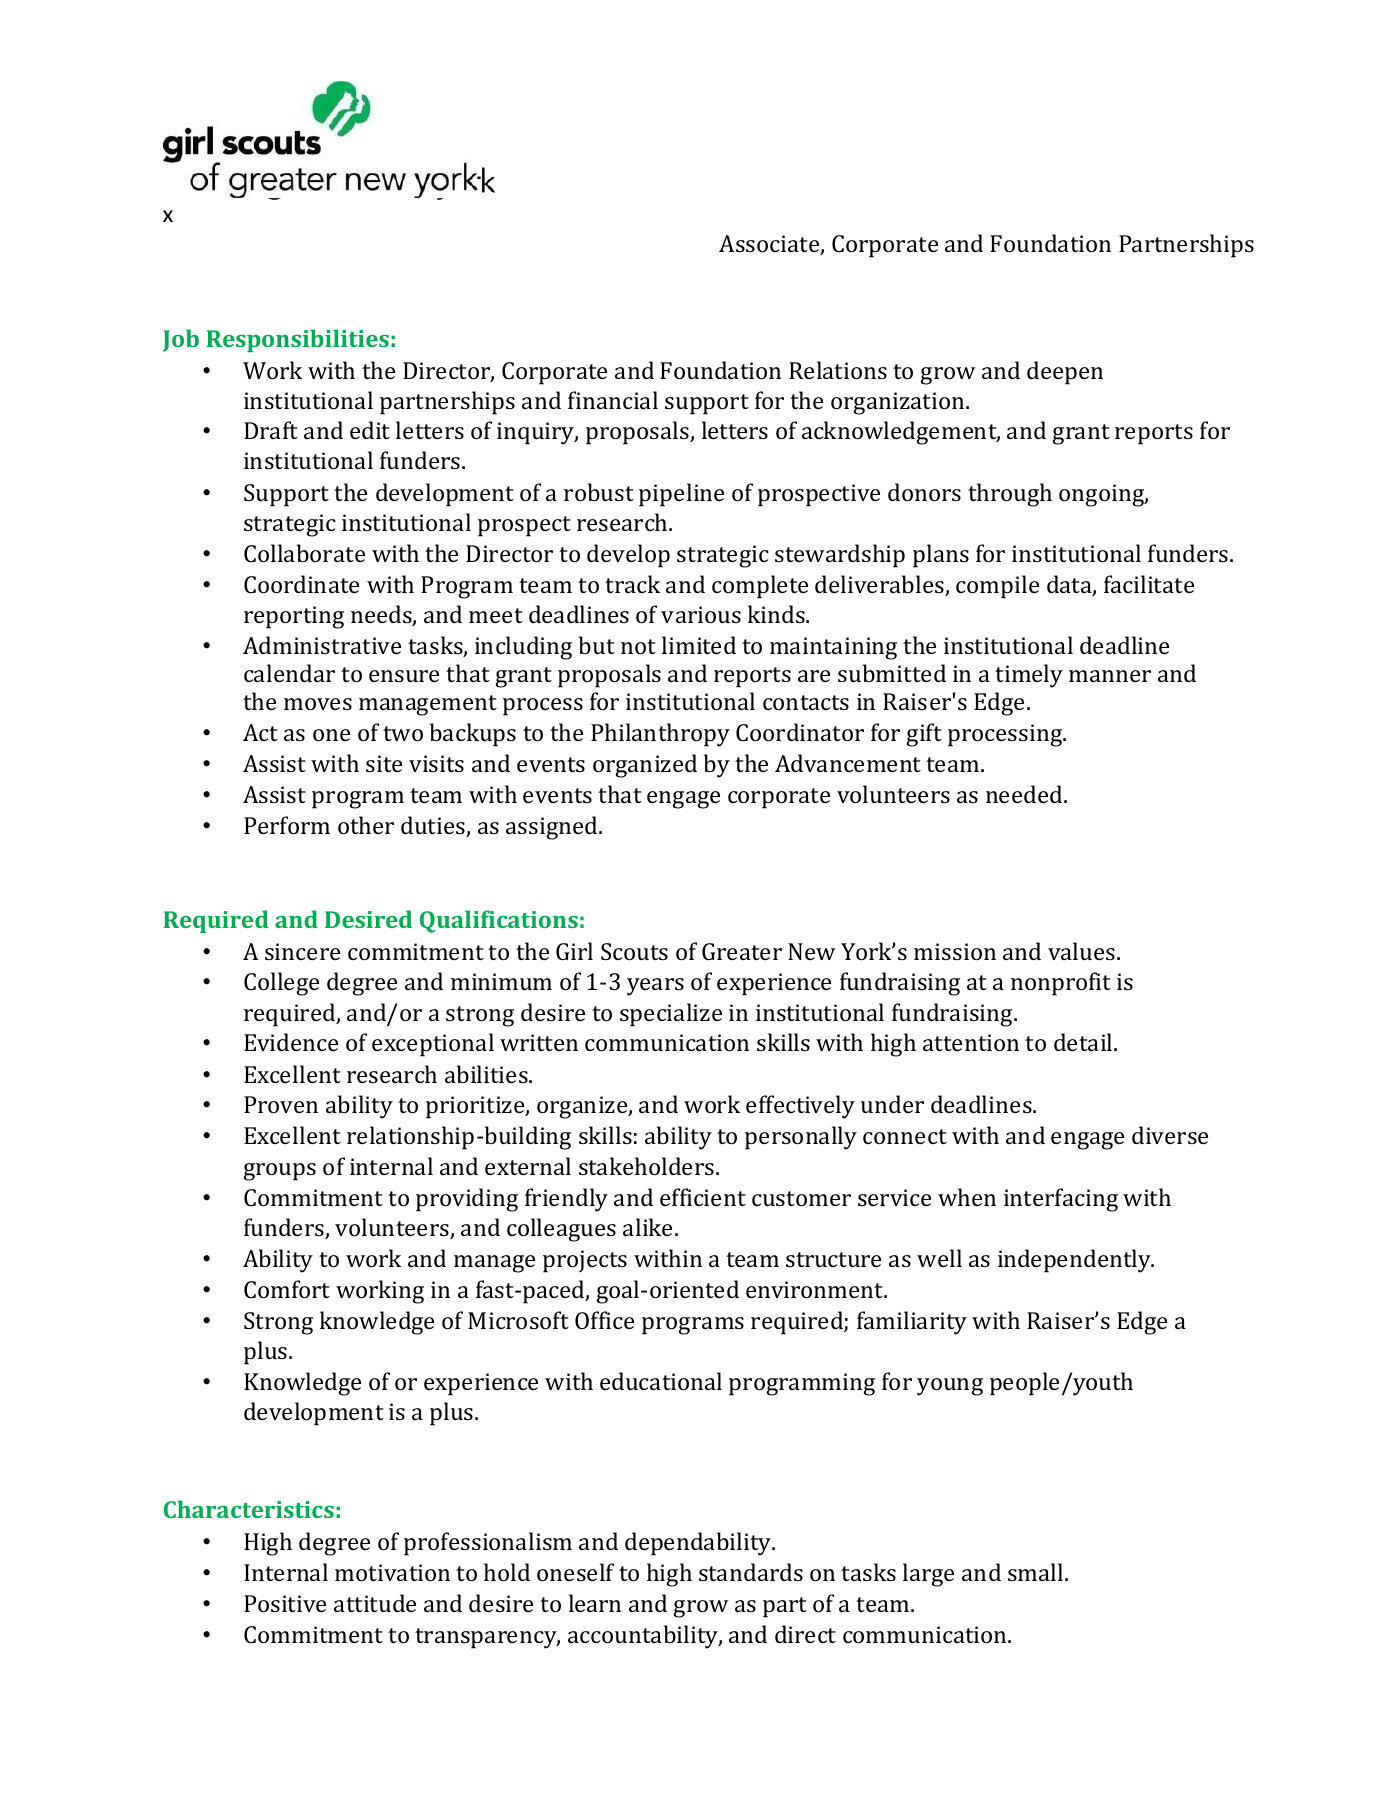 The image size is (1387, 1795). What do you see at coordinates (655, 987) in the screenshot?
I see `years` at bounding box center [655, 987].
